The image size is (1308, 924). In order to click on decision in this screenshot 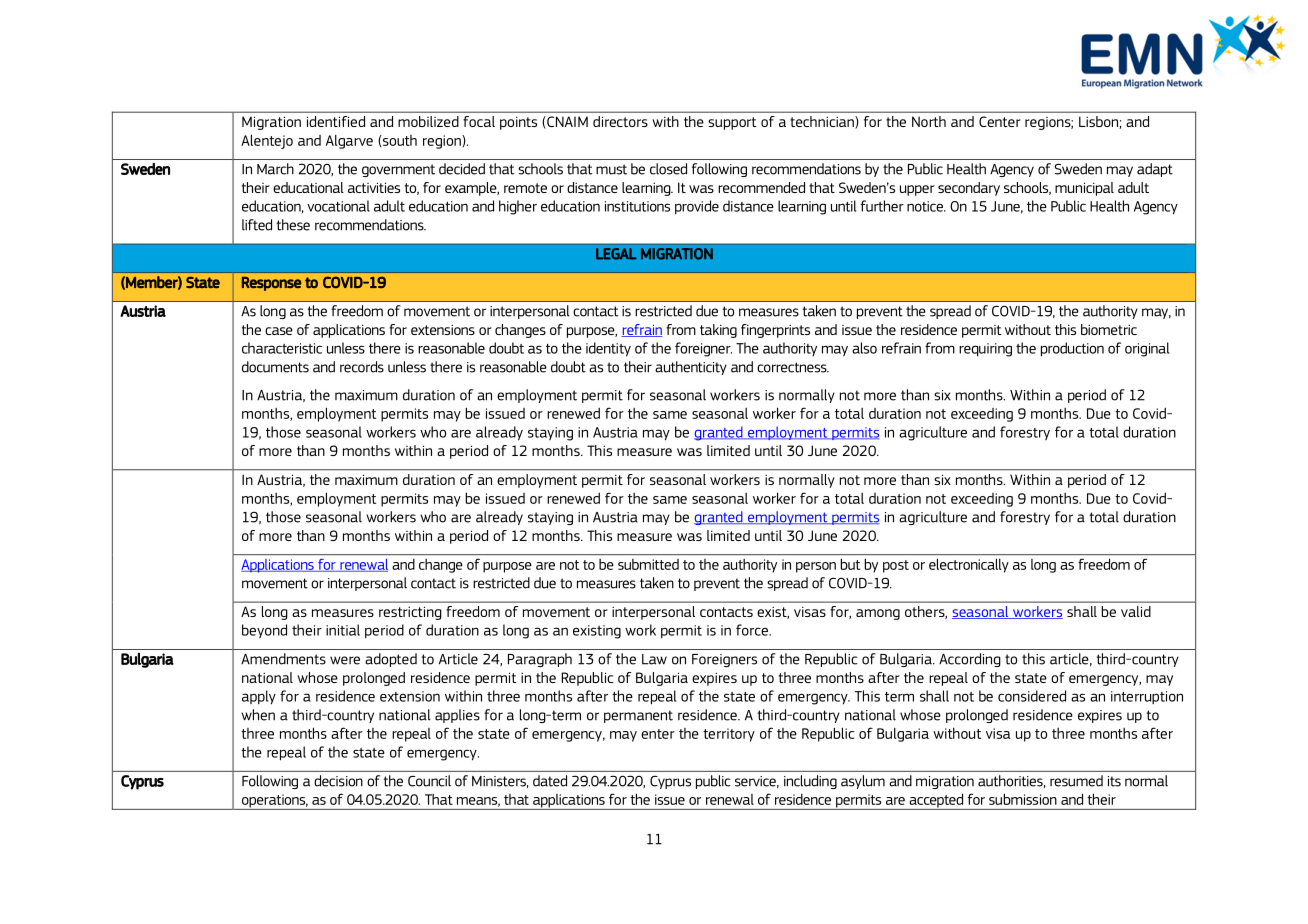, I will do `click(338, 781)`.
